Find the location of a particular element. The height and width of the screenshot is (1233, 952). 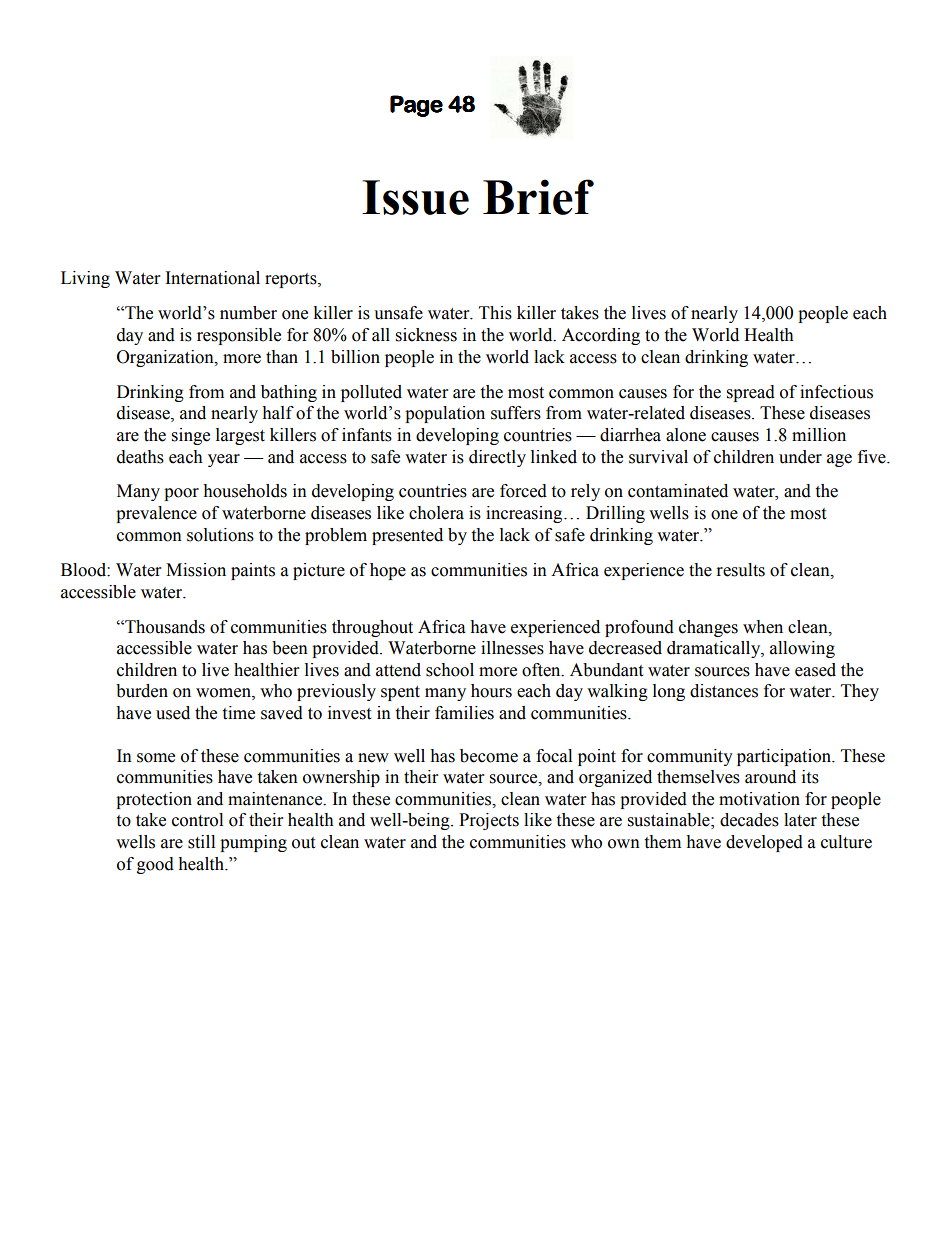

International is located at coordinates (213, 278).
